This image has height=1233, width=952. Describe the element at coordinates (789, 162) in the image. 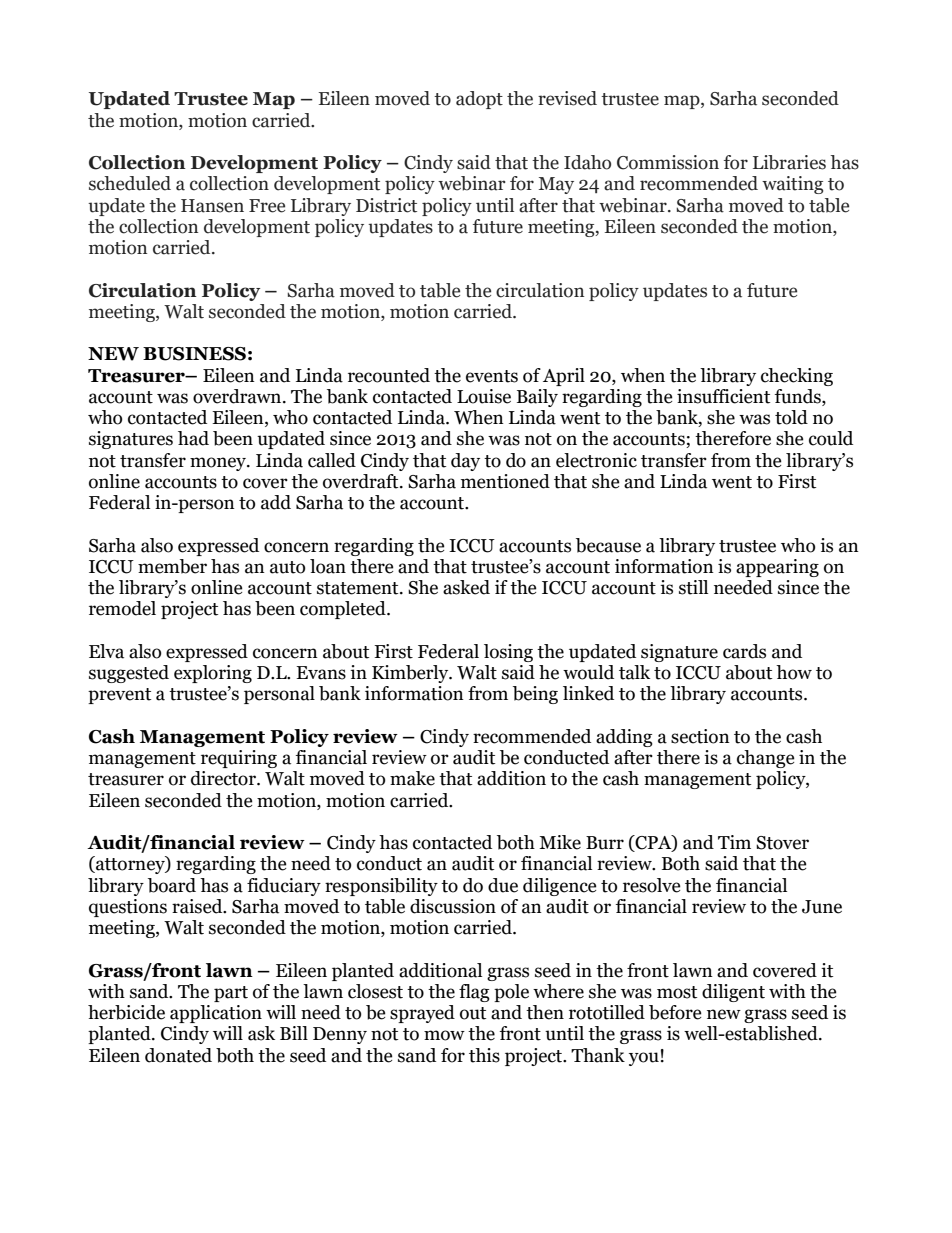

I see `Libraries` at that location.
